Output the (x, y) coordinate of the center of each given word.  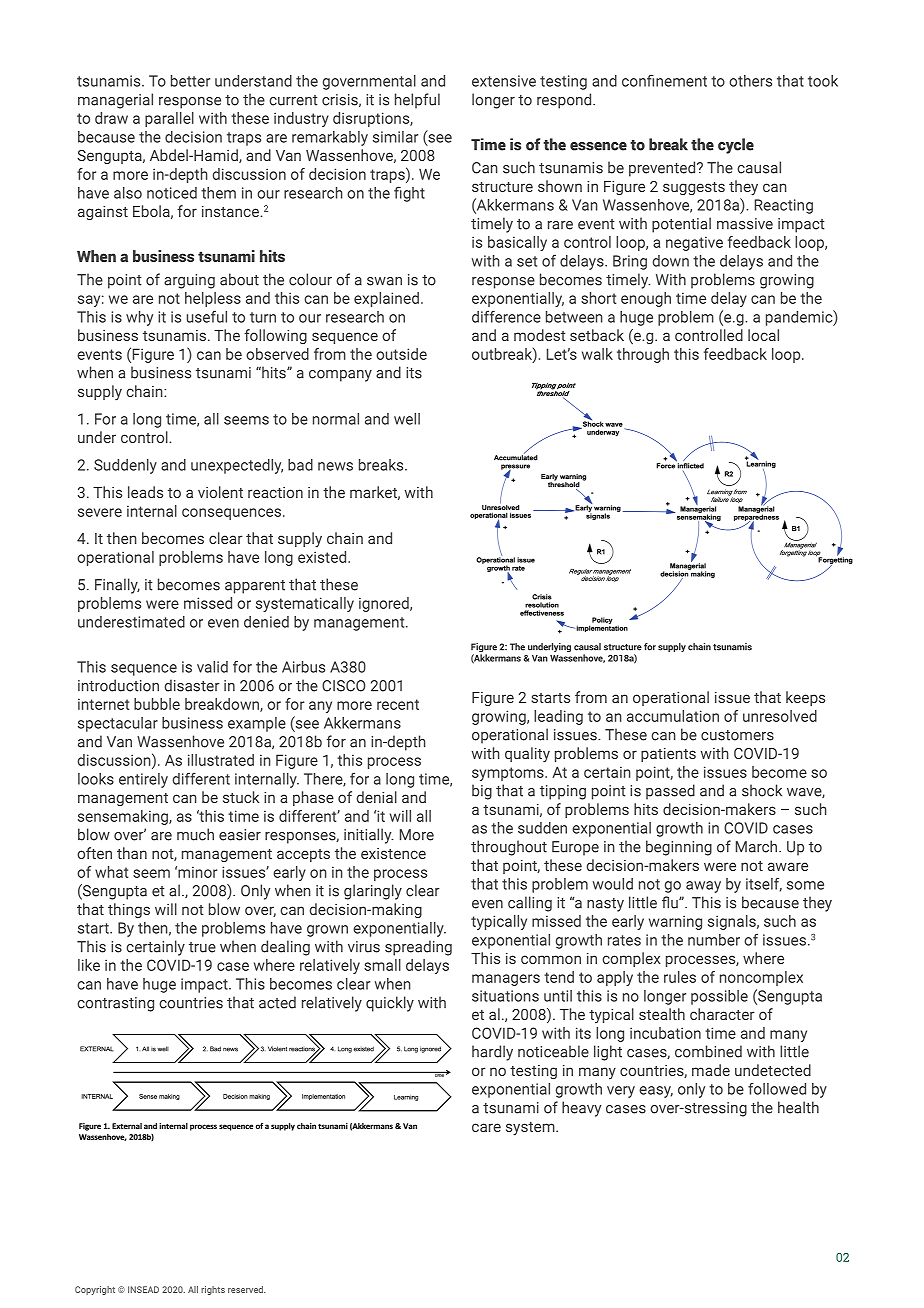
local (763, 335)
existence (393, 853)
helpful (417, 101)
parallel (169, 119)
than (132, 853)
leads (145, 492)
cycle (736, 146)
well (407, 419)
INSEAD (143, 1289)
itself (764, 885)
